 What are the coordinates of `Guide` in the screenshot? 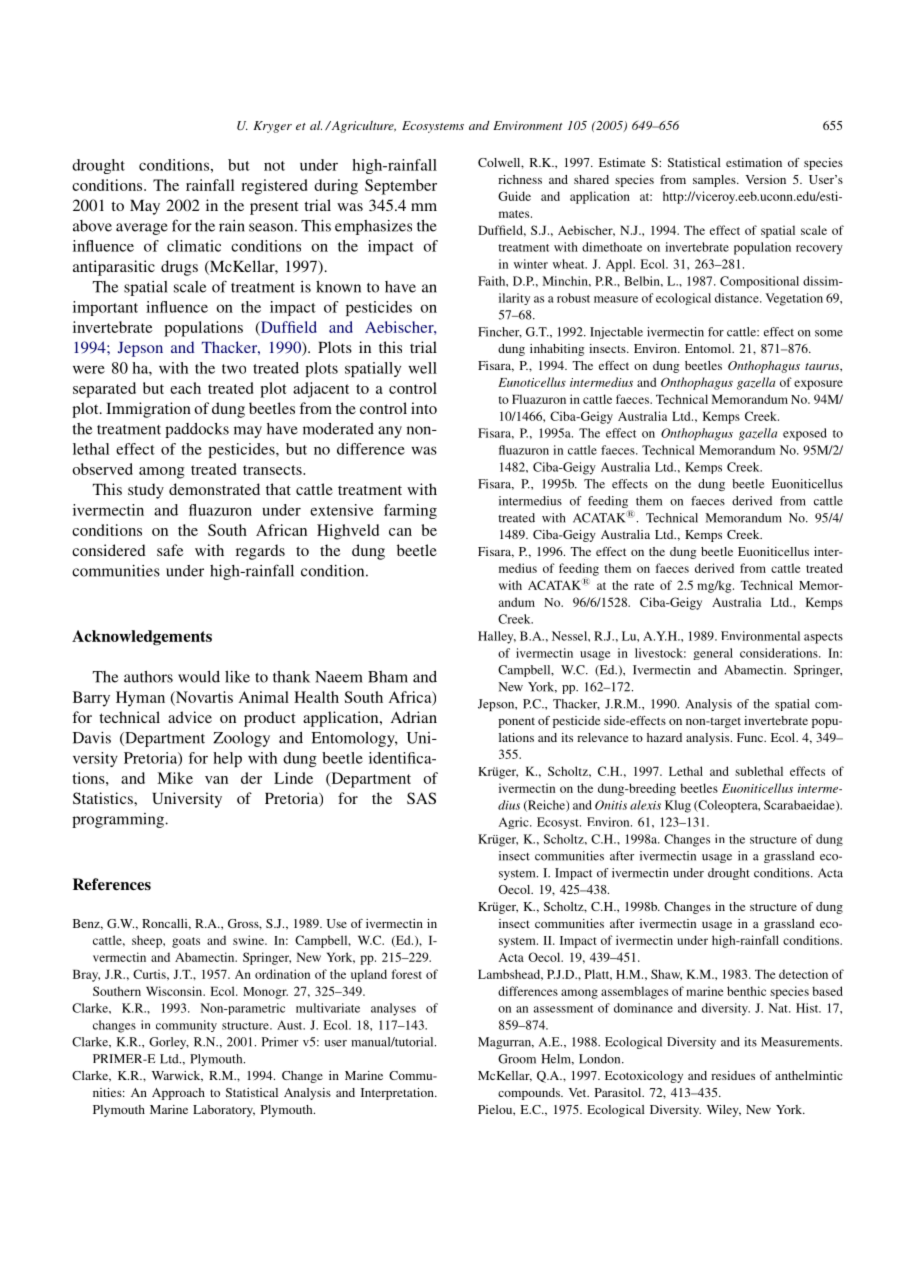 It's located at (514, 196).
